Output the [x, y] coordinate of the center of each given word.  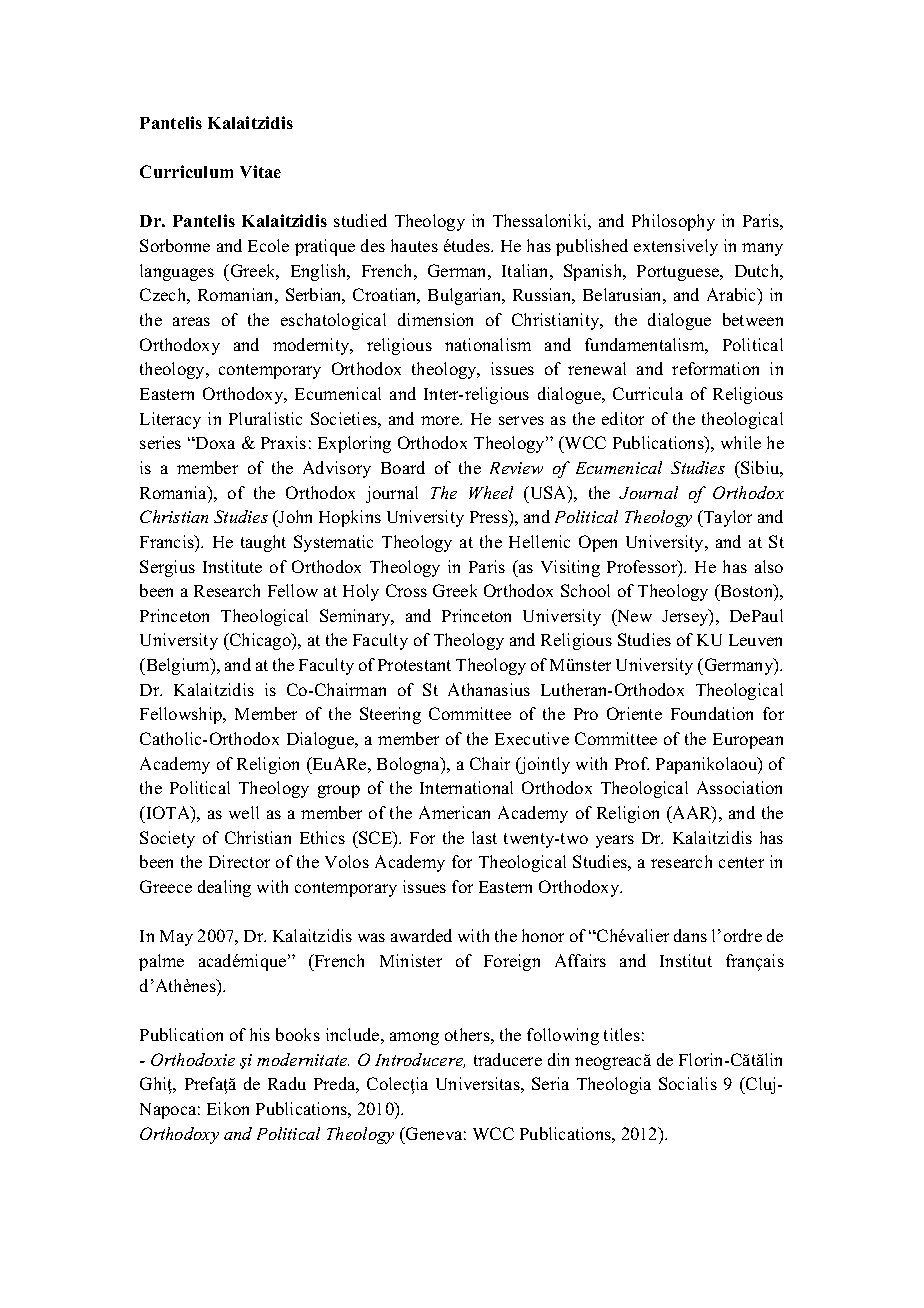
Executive [532, 738]
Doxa [214, 443]
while [741, 442]
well [244, 812]
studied [360, 220]
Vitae [260, 171]
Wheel [491, 492]
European [748, 741]
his [260, 1034]
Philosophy [673, 222]
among [414, 1038]
